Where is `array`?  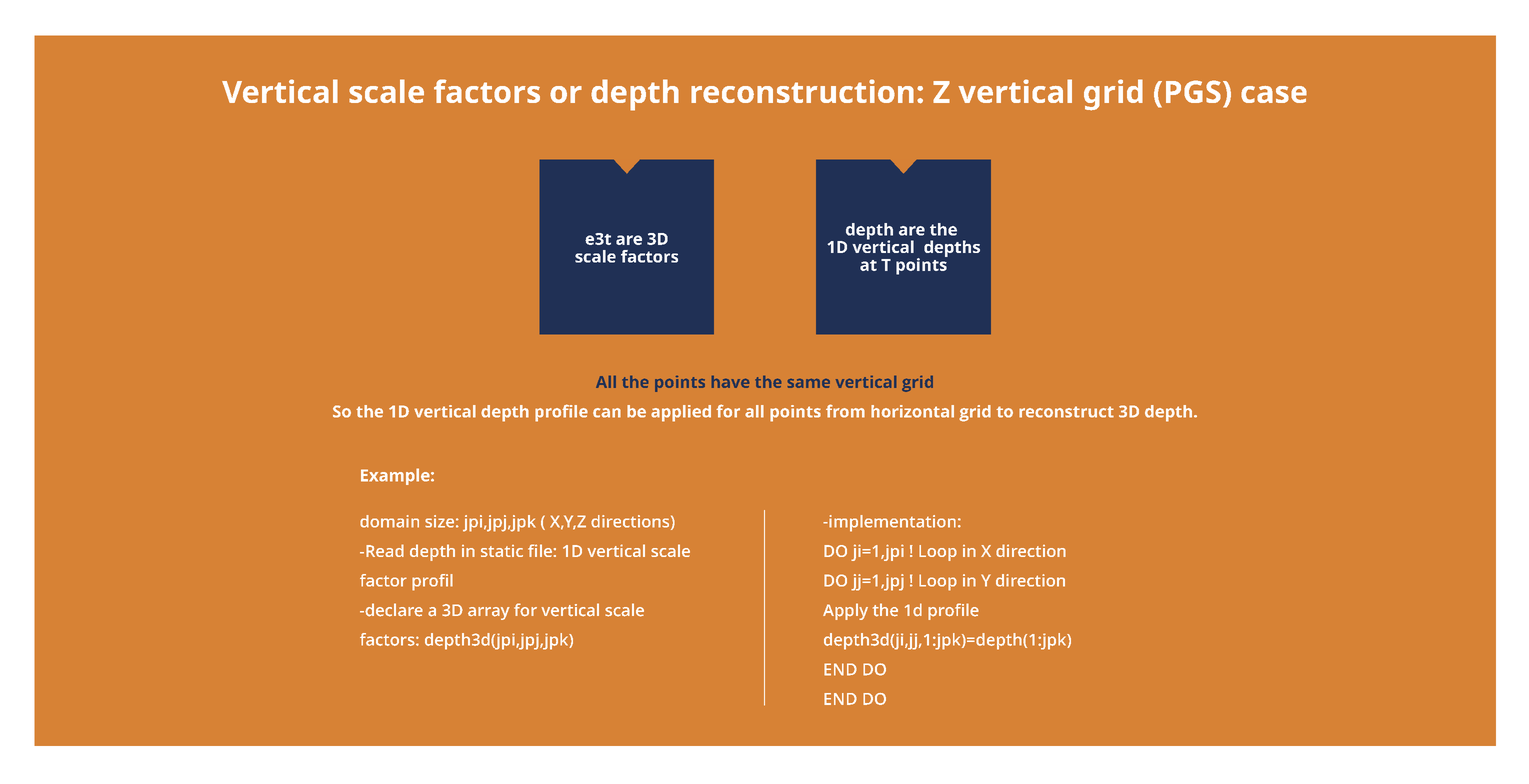 array is located at coordinates (489, 613).
